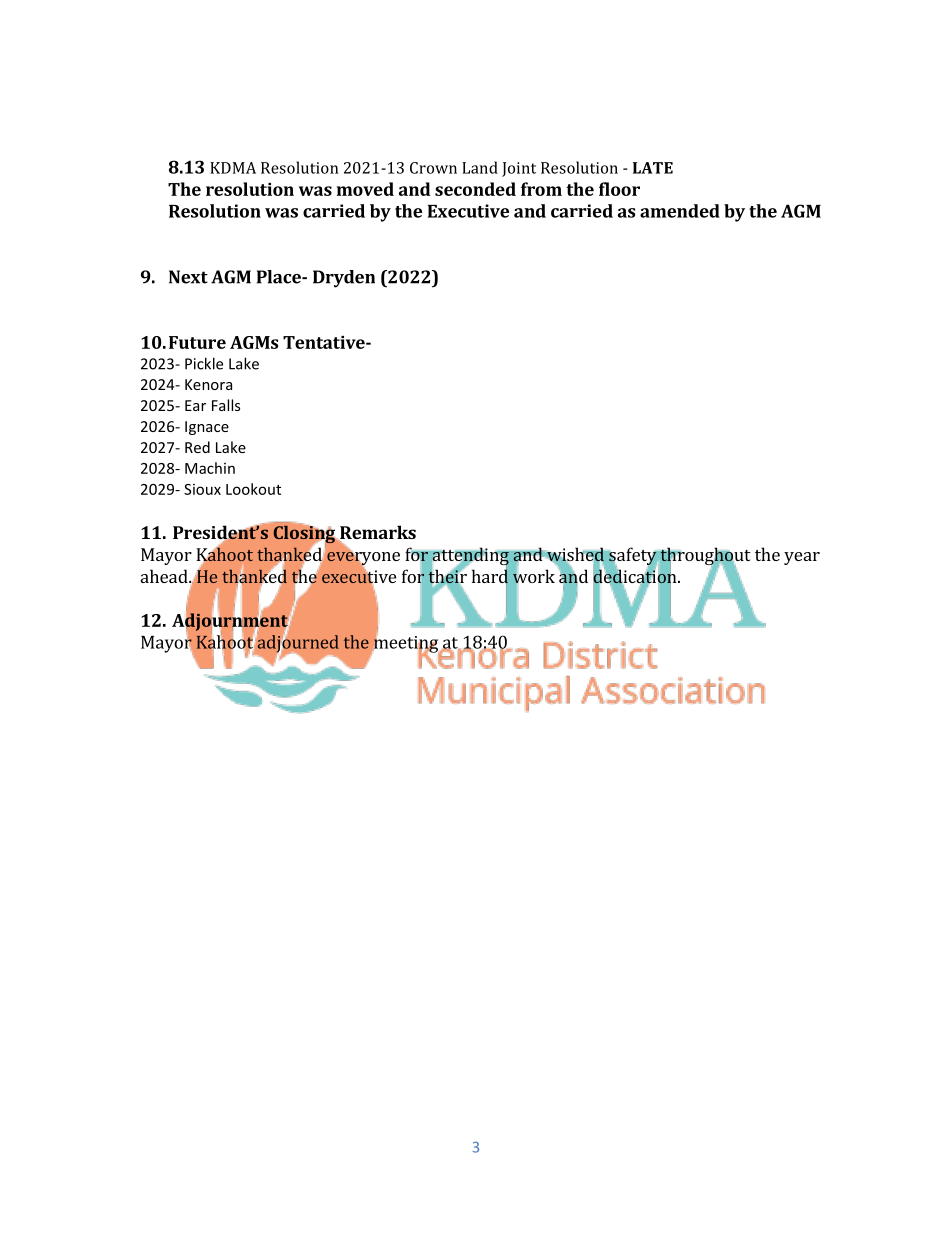  I want to click on amended, so click(680, 211).
